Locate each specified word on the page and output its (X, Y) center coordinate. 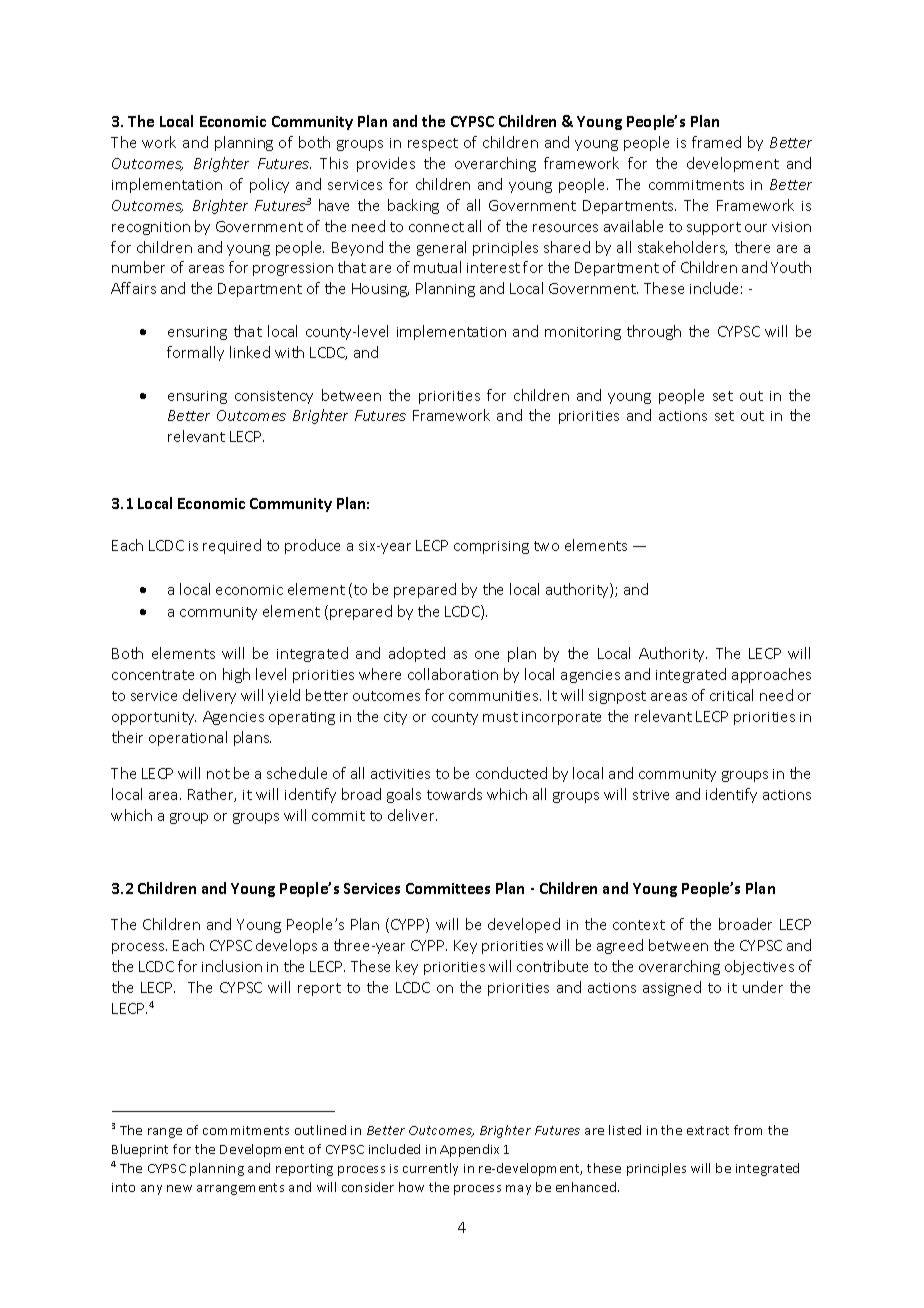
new (179, 1188)
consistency (274, 397)
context (639, 925)
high (236, 675)
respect (433, 144)
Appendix (469, 1150)
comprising (491, 547)
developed (524, 925)
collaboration (453, 674)
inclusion (232, 966)
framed (716, 142)
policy (269, 185)
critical (731, 695)
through (654, 332)
